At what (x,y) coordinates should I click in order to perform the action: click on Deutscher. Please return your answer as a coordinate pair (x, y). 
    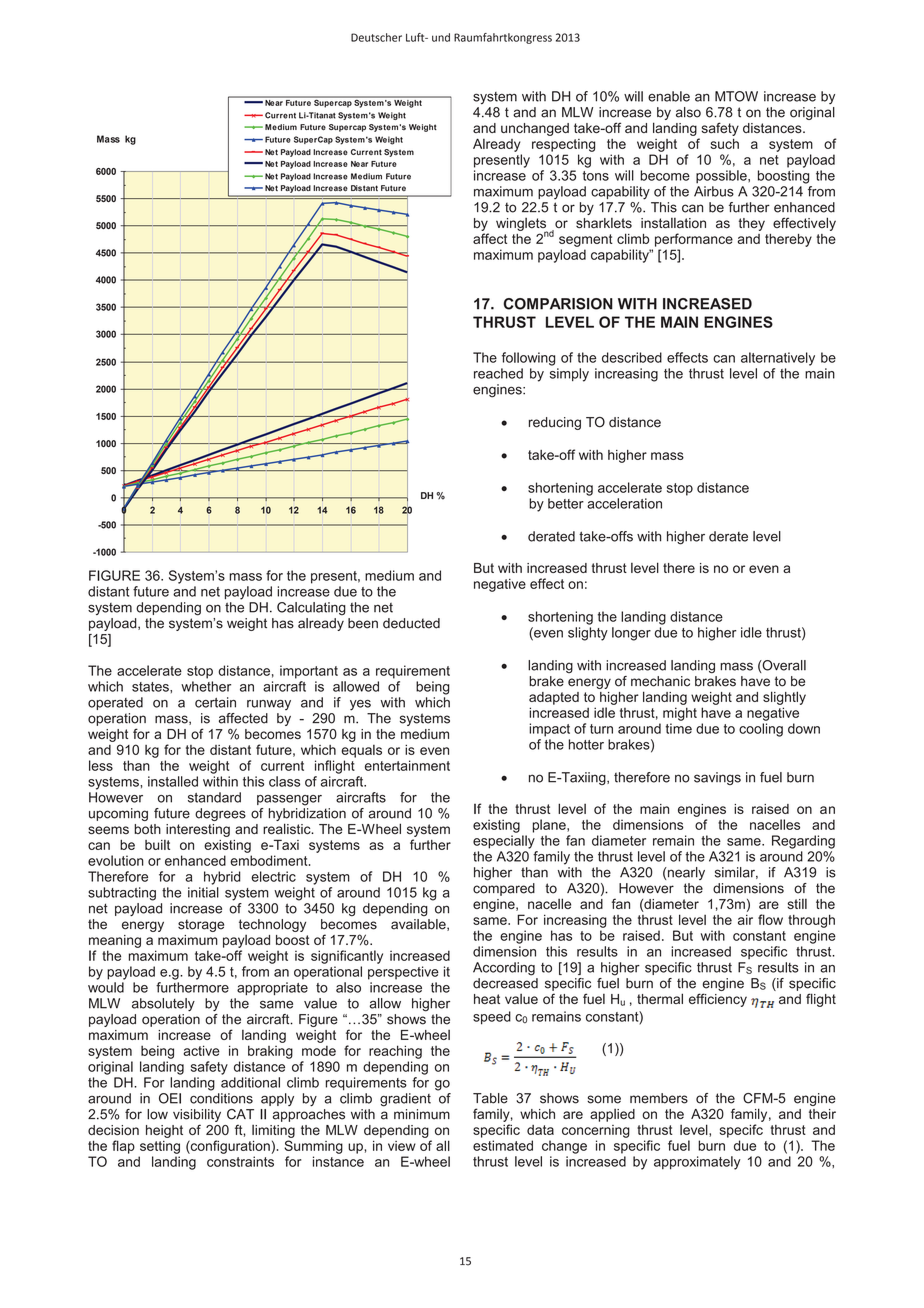
    Looking at the image, I should click on (376, 37).
